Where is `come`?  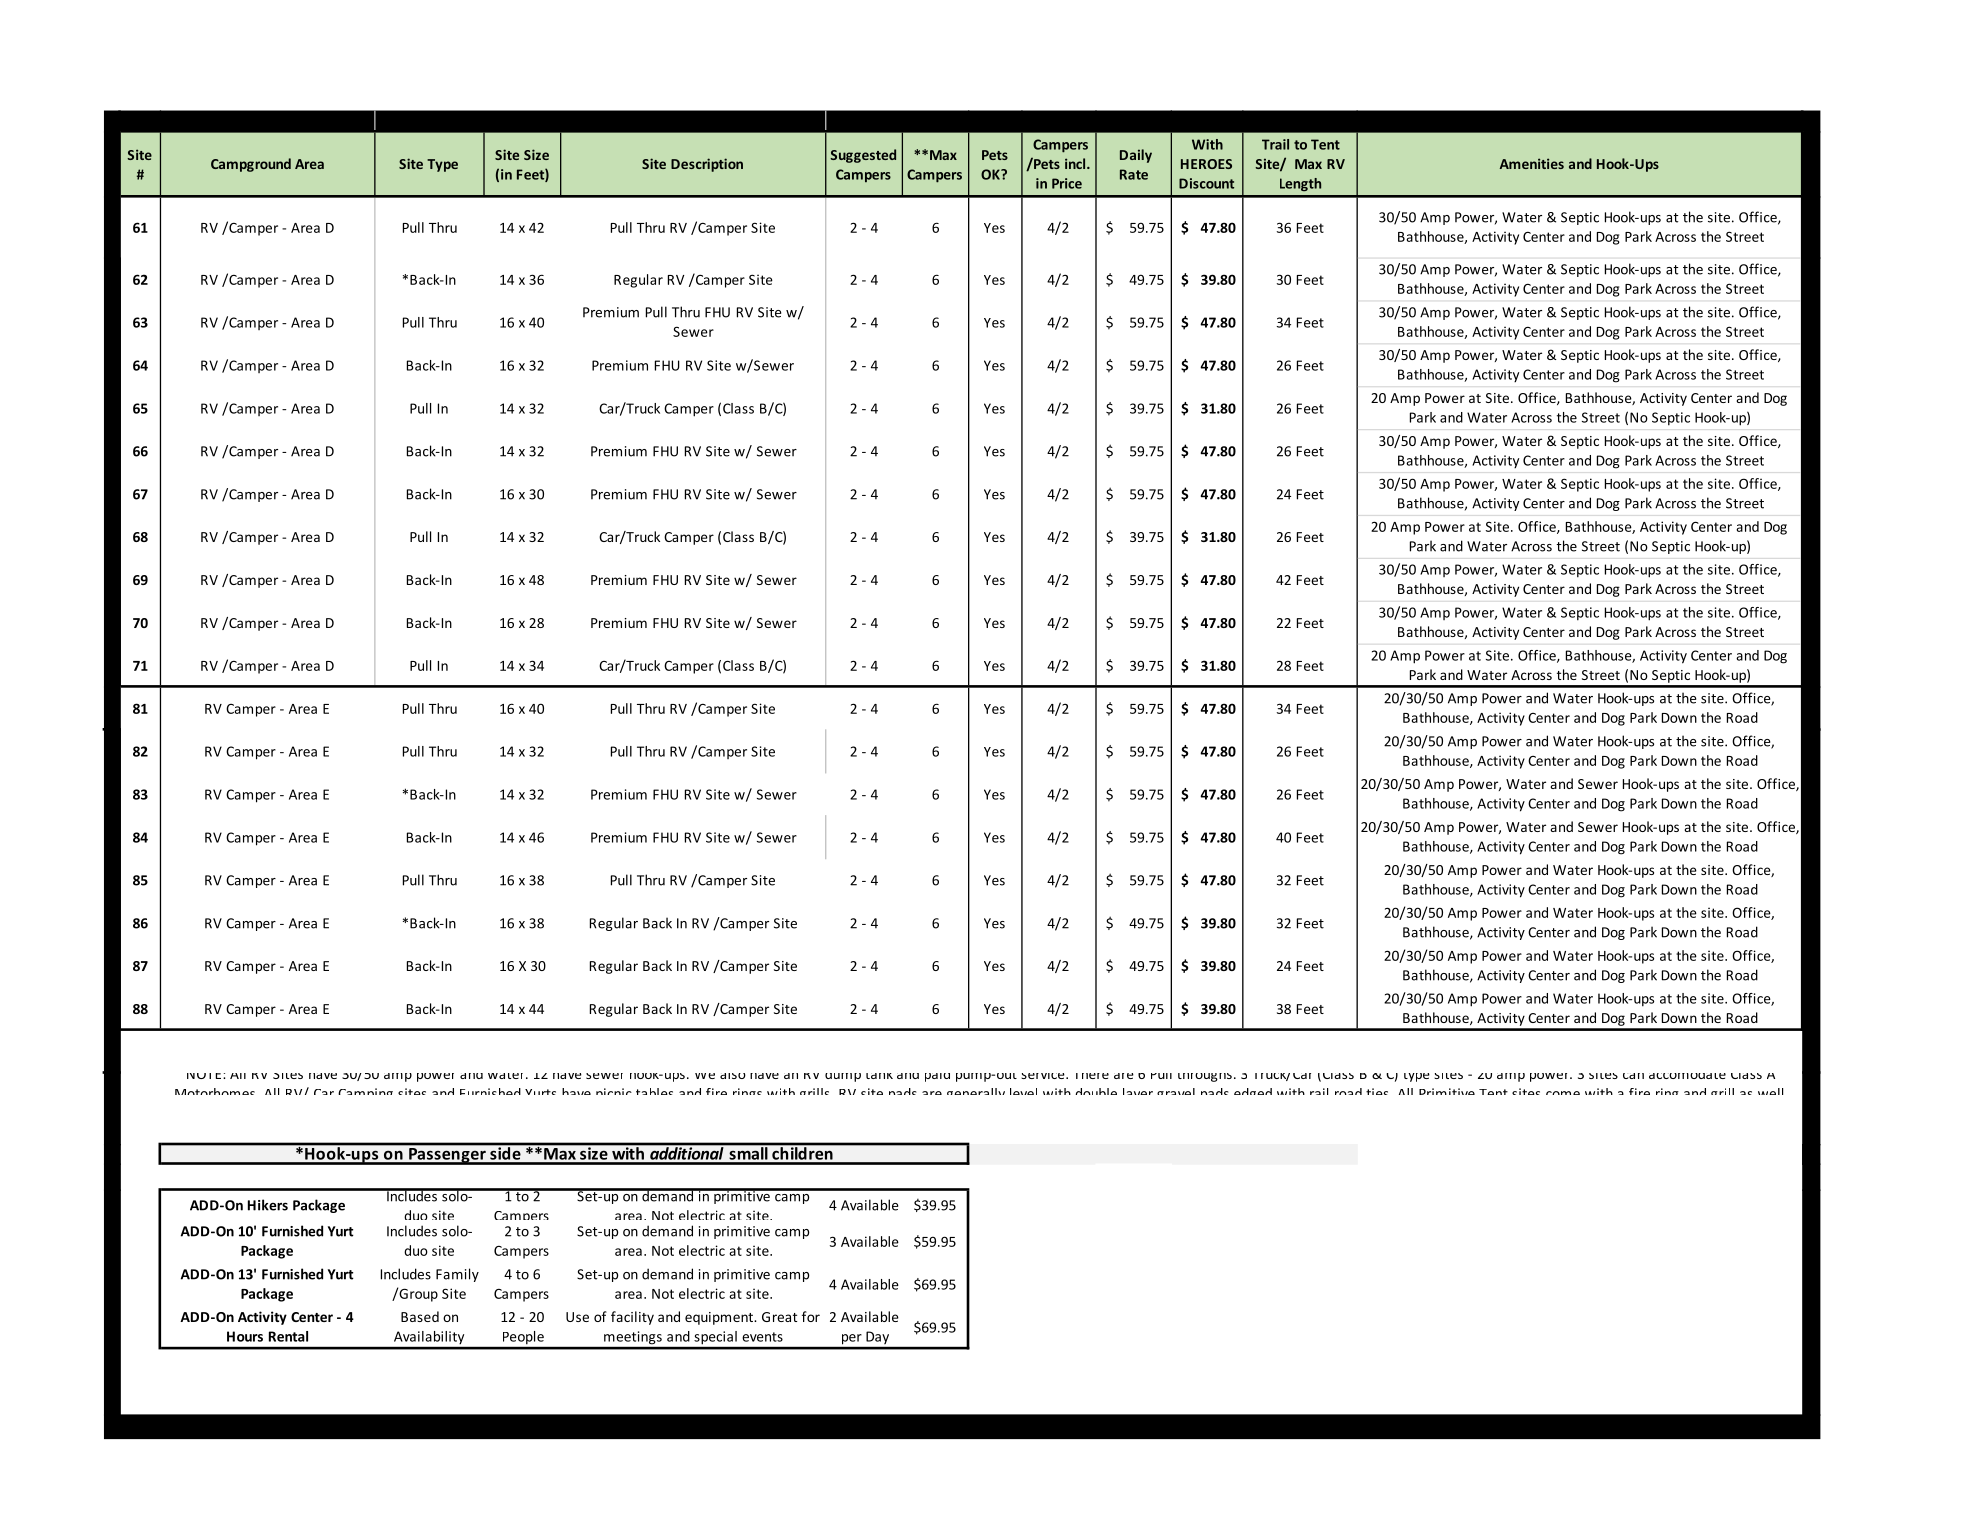
come is located at coordinates (1563, 1093).
